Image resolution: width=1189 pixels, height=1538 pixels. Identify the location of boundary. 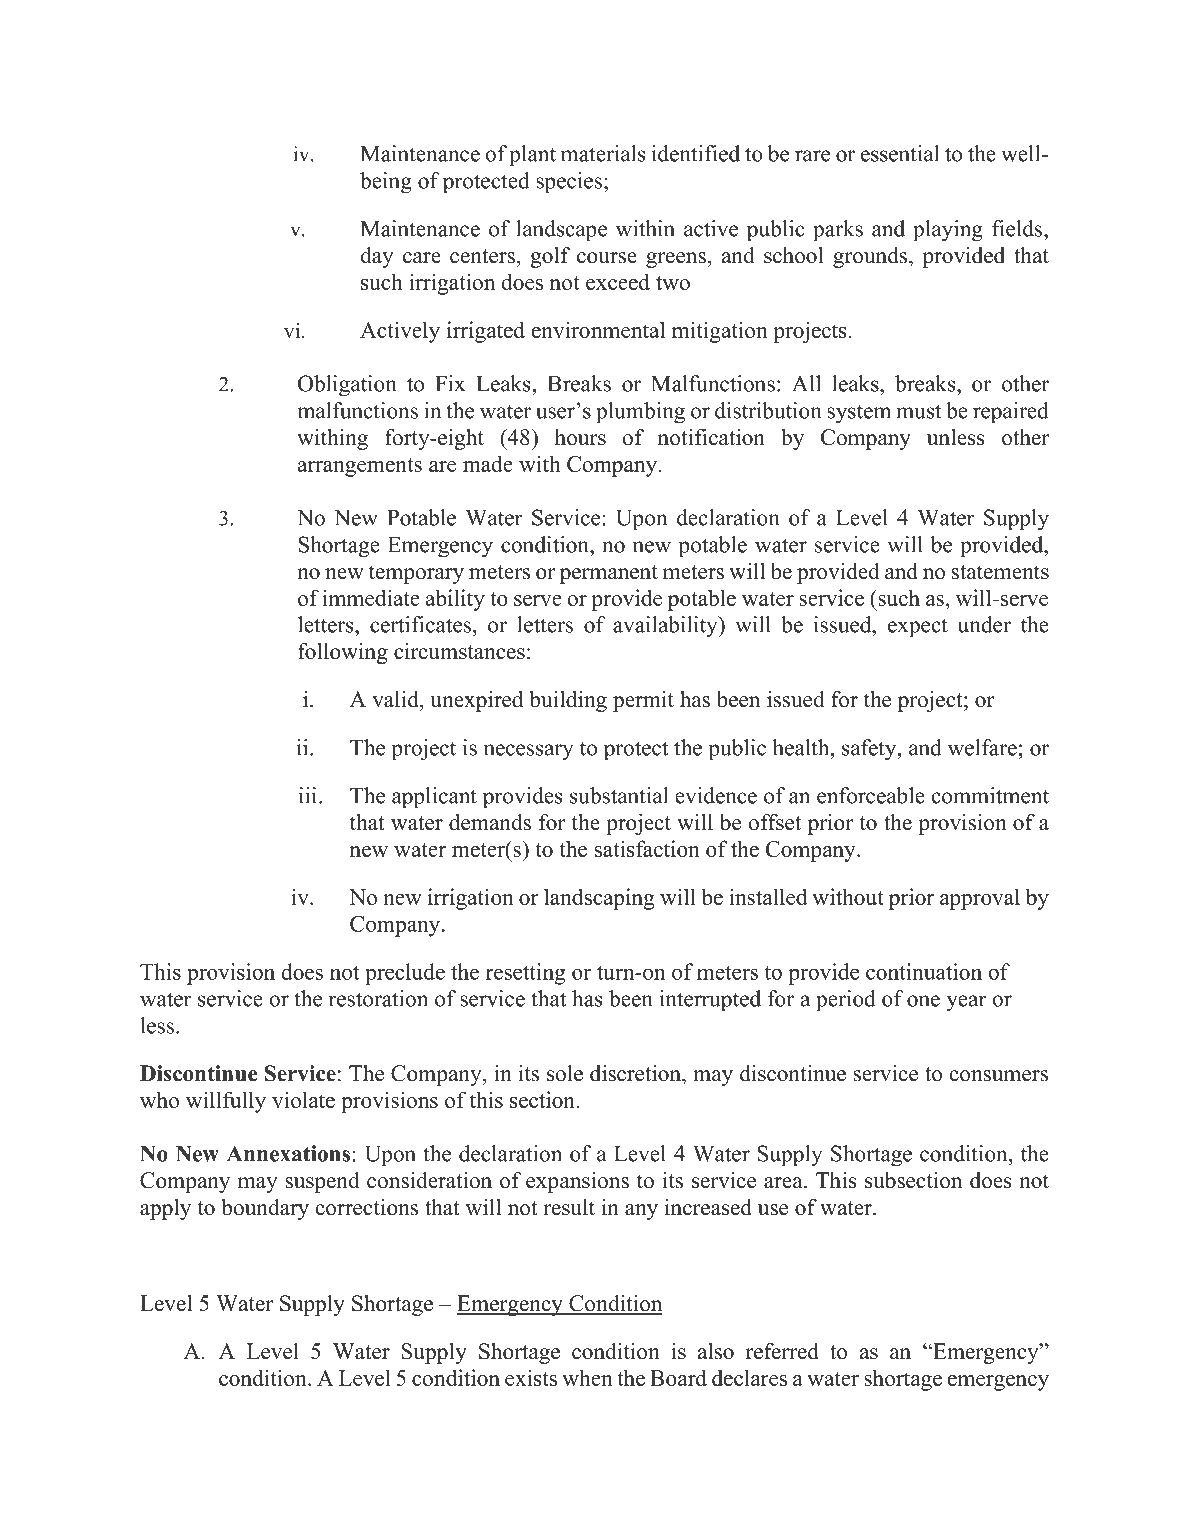
(265, 1209).
